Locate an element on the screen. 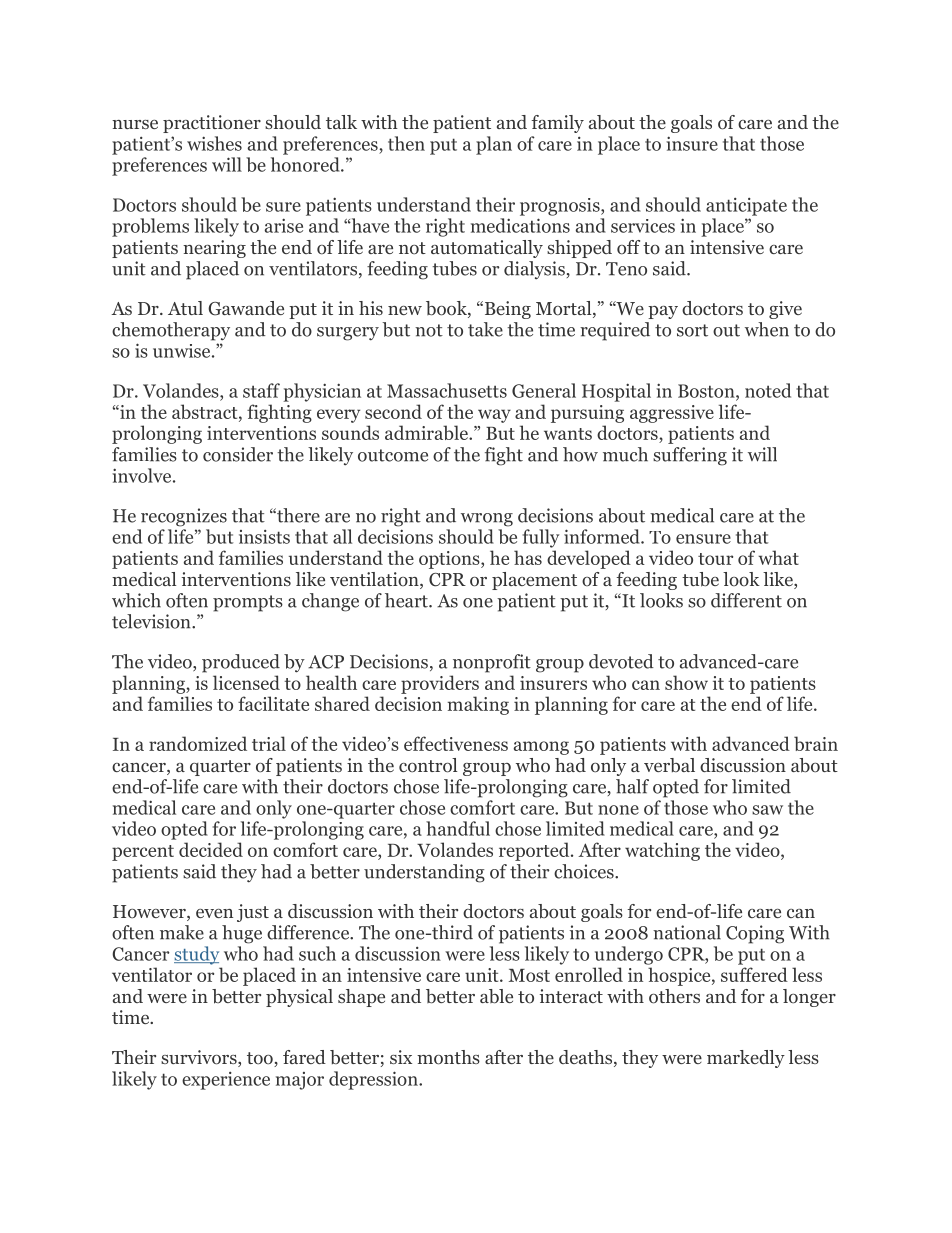  months is located at coordinates (448, 1057).
